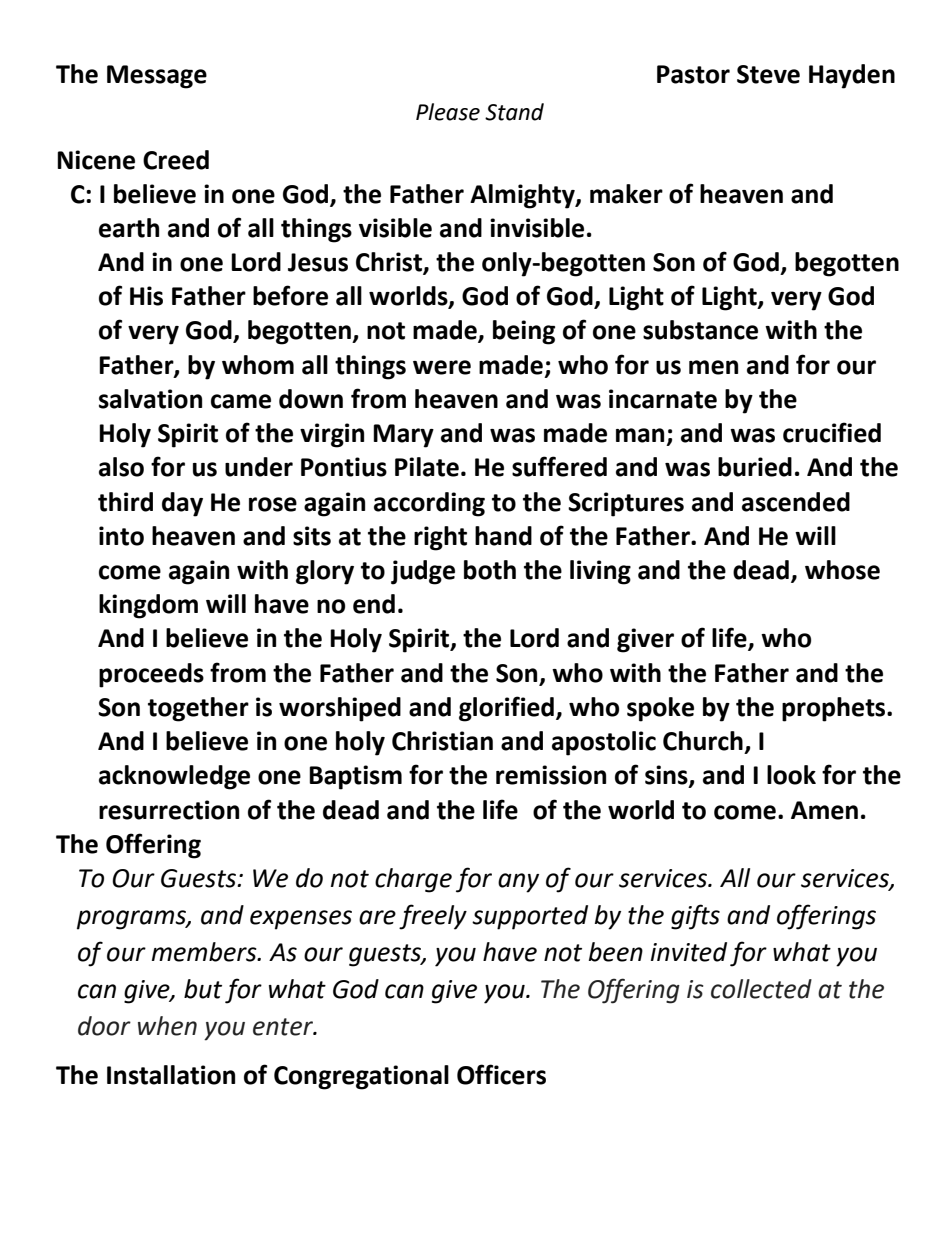 This page has height=1233, width=952. What do you see at coordinates (167, 1026) in the page?
I see `when` at bounding box center [167, 1026].
